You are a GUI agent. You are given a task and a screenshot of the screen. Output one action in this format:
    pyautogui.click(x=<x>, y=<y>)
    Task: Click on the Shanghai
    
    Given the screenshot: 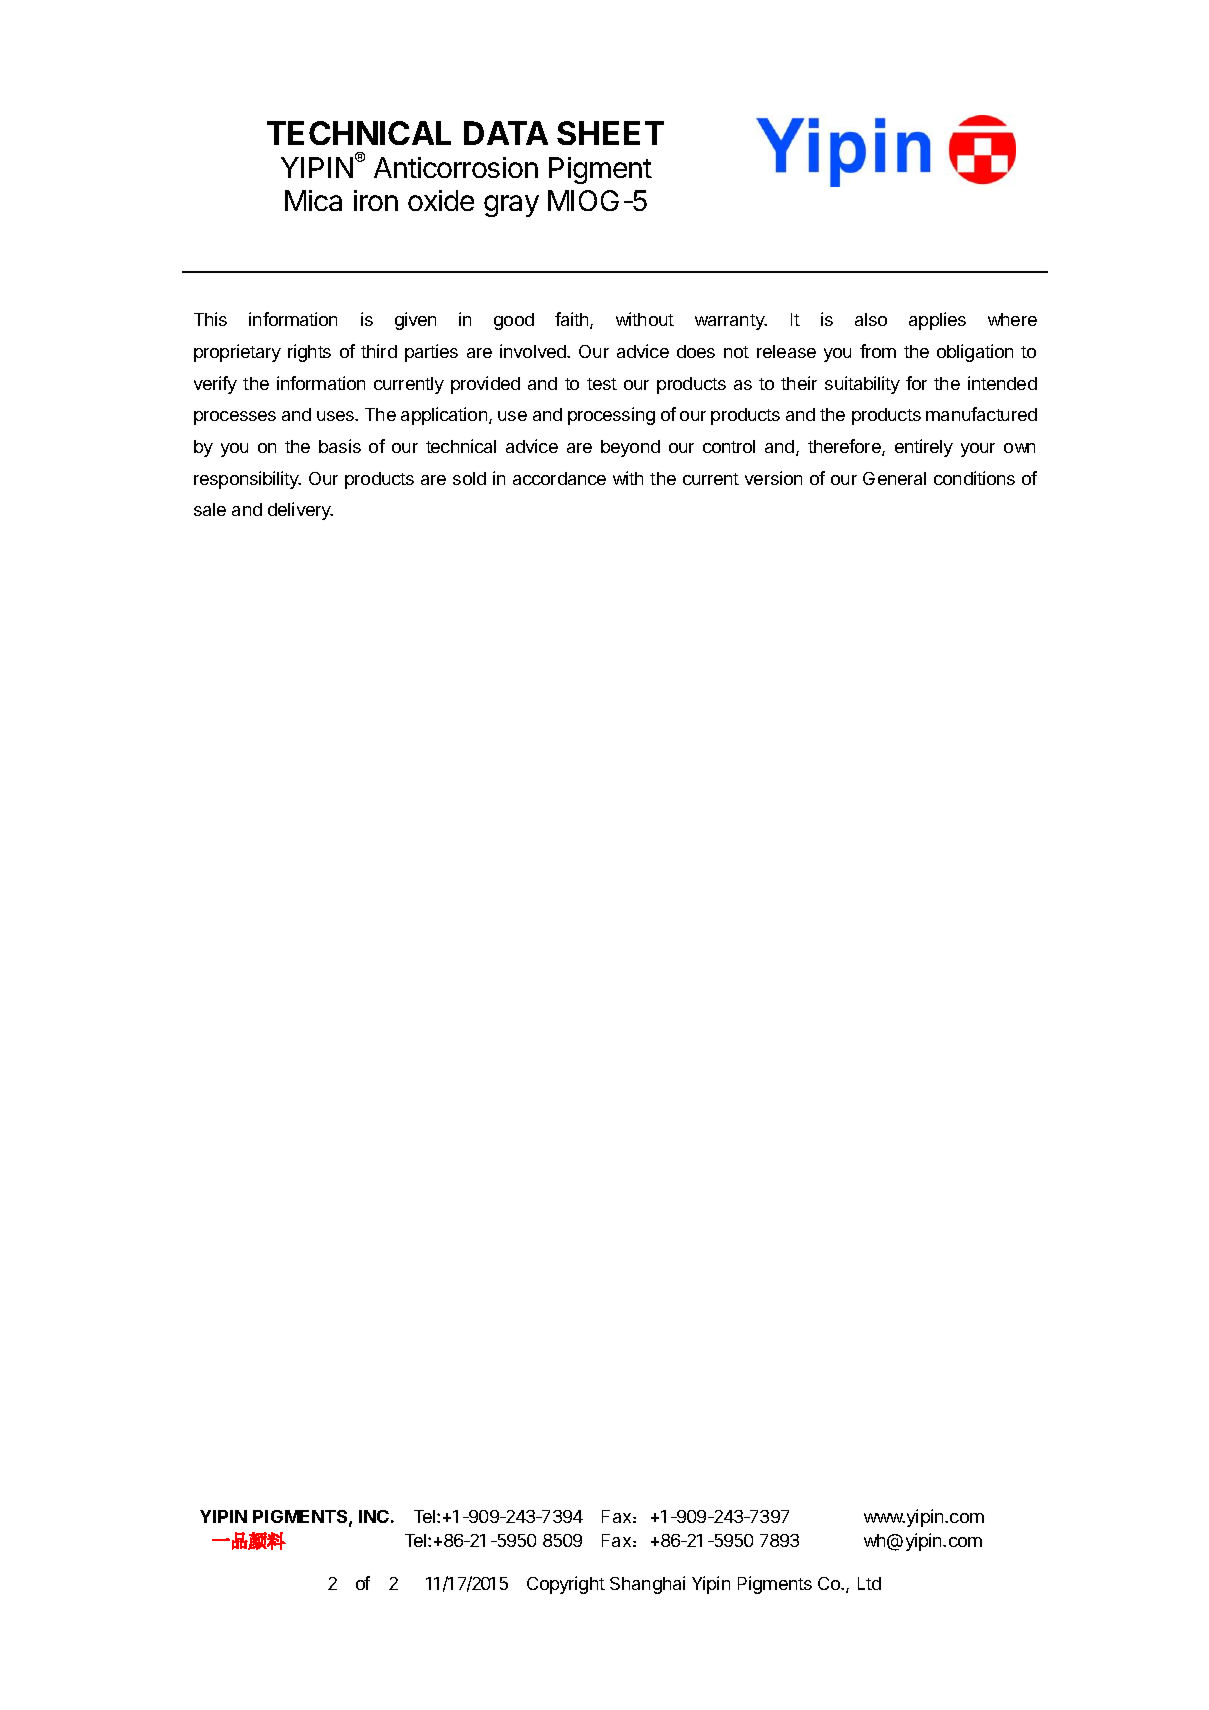 What is the action you would take?
    pyautogui.click(x=647, y=1585)
